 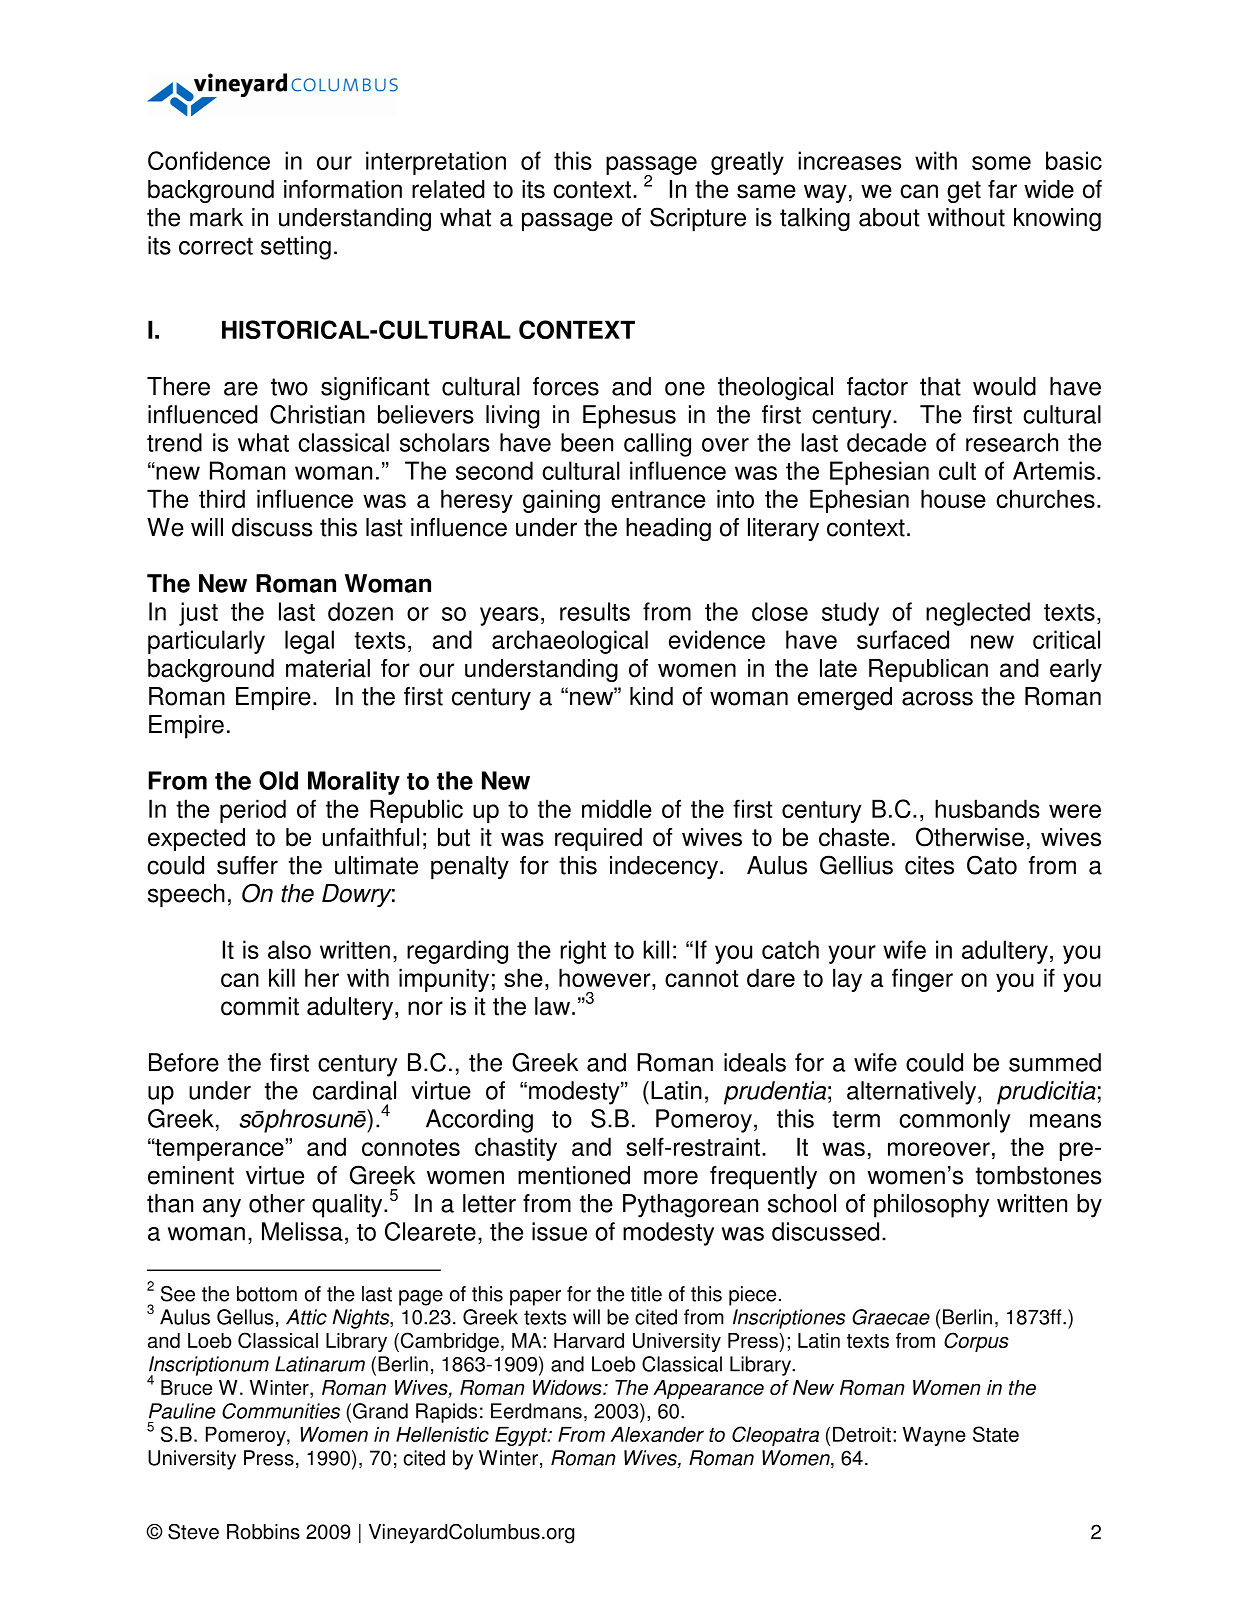 What do you see at coordinates (698, 219) in the image?
I see `Scripture` at bounding box center [698, 219].
